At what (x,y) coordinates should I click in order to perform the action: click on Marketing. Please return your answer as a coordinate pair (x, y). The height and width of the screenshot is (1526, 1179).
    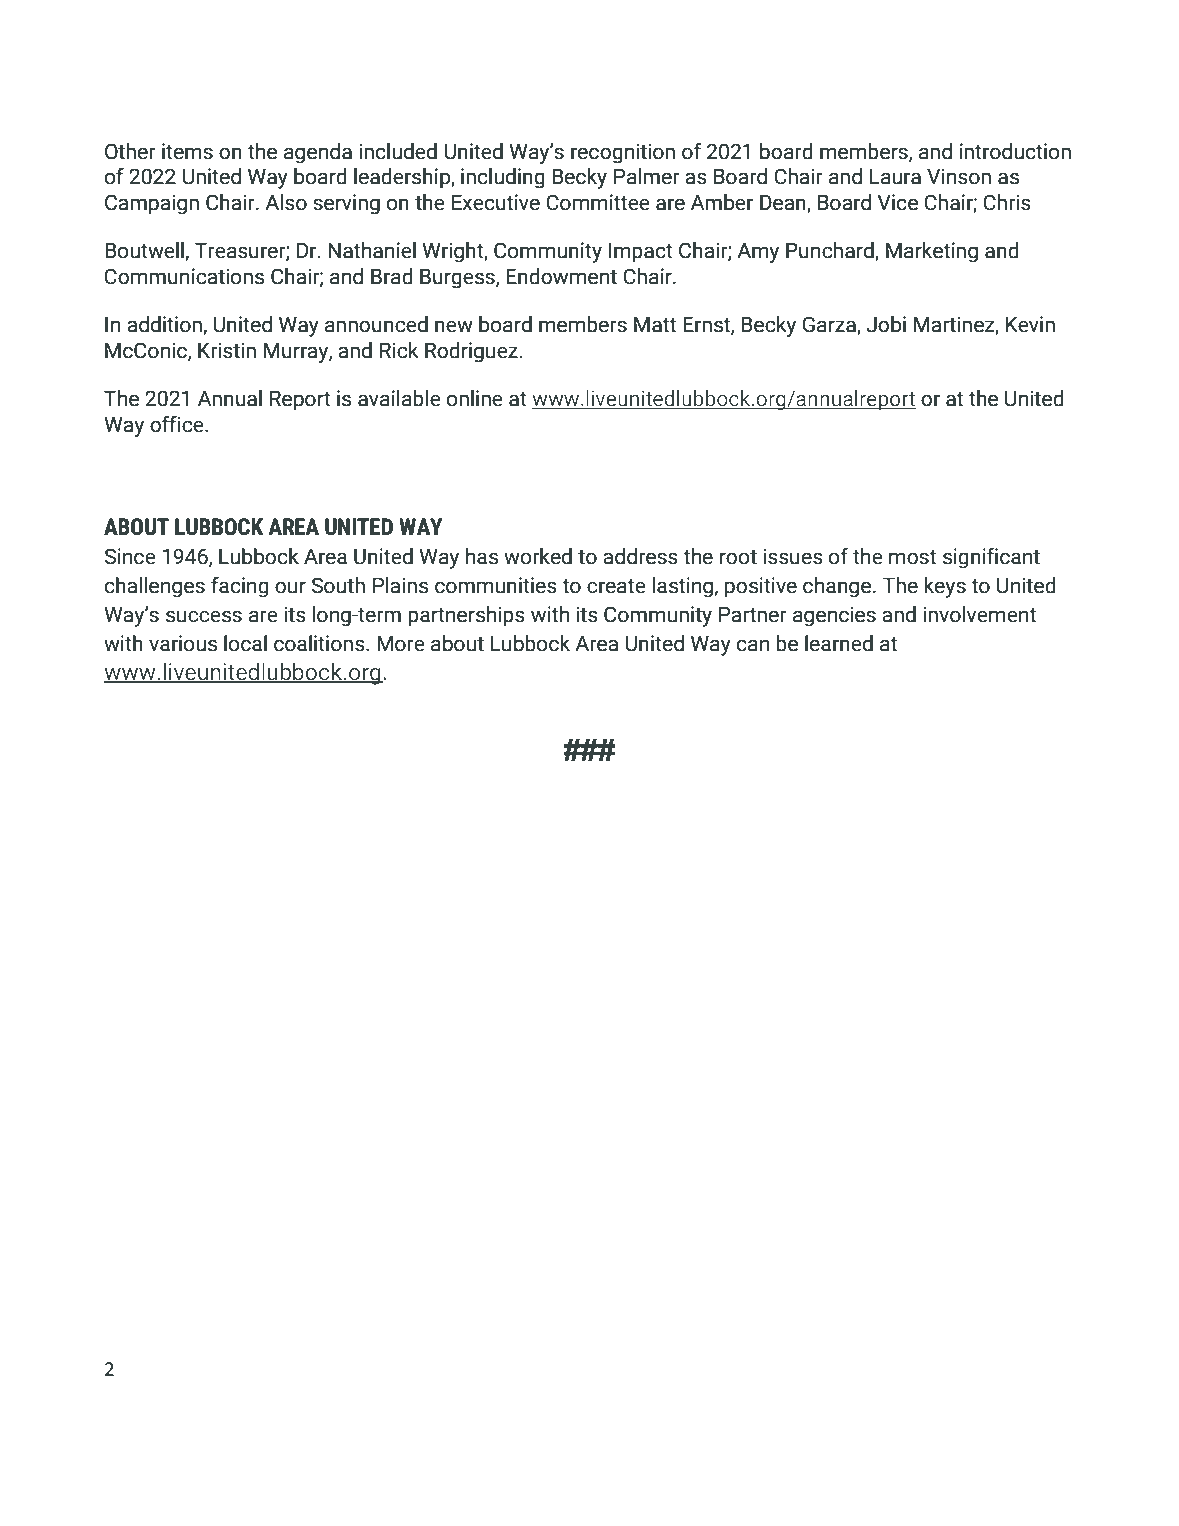
    Looking at the image, I should click on (932, 252).
